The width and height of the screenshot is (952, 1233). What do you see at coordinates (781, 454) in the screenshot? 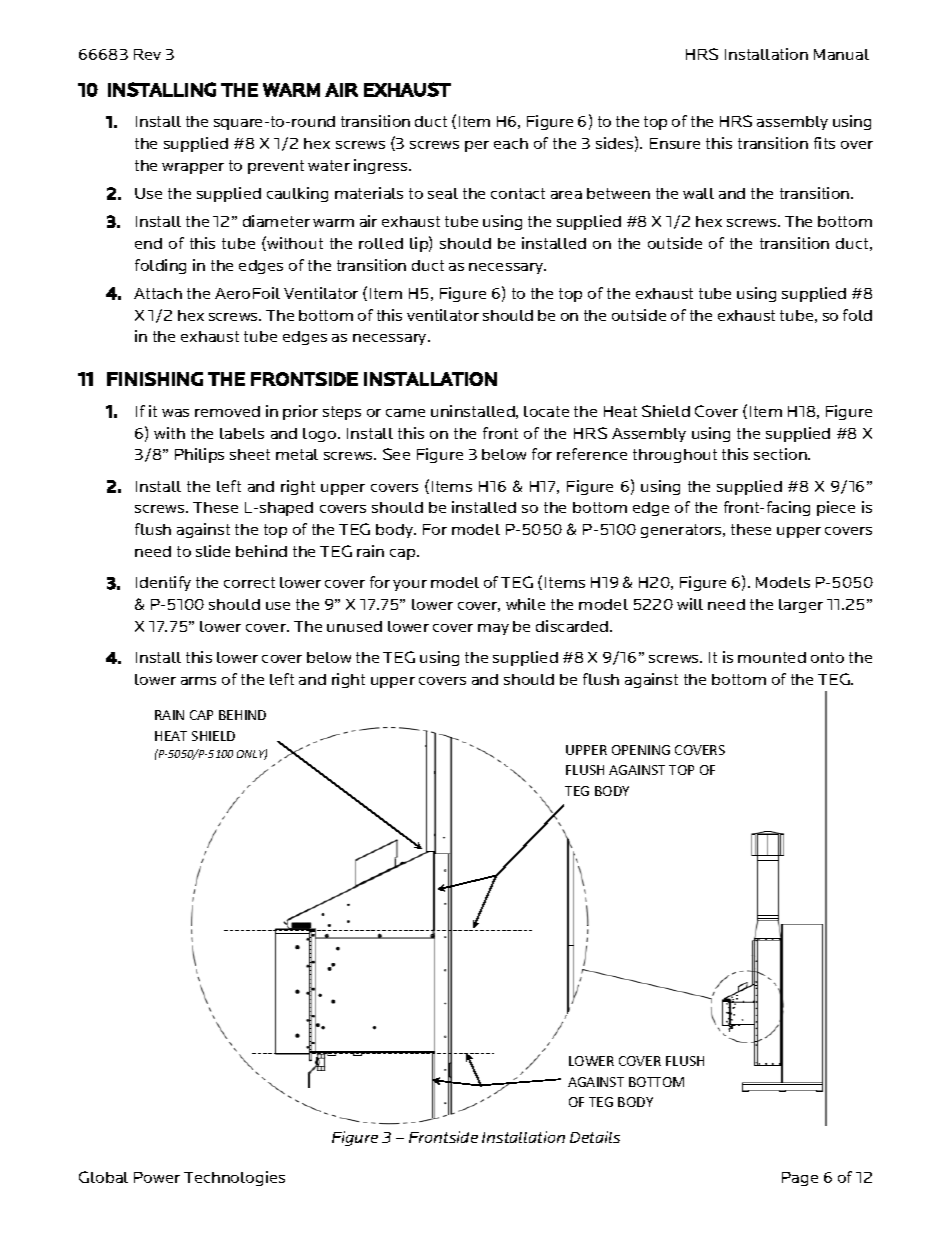
I see `section` at bounding box center [781, 454].
